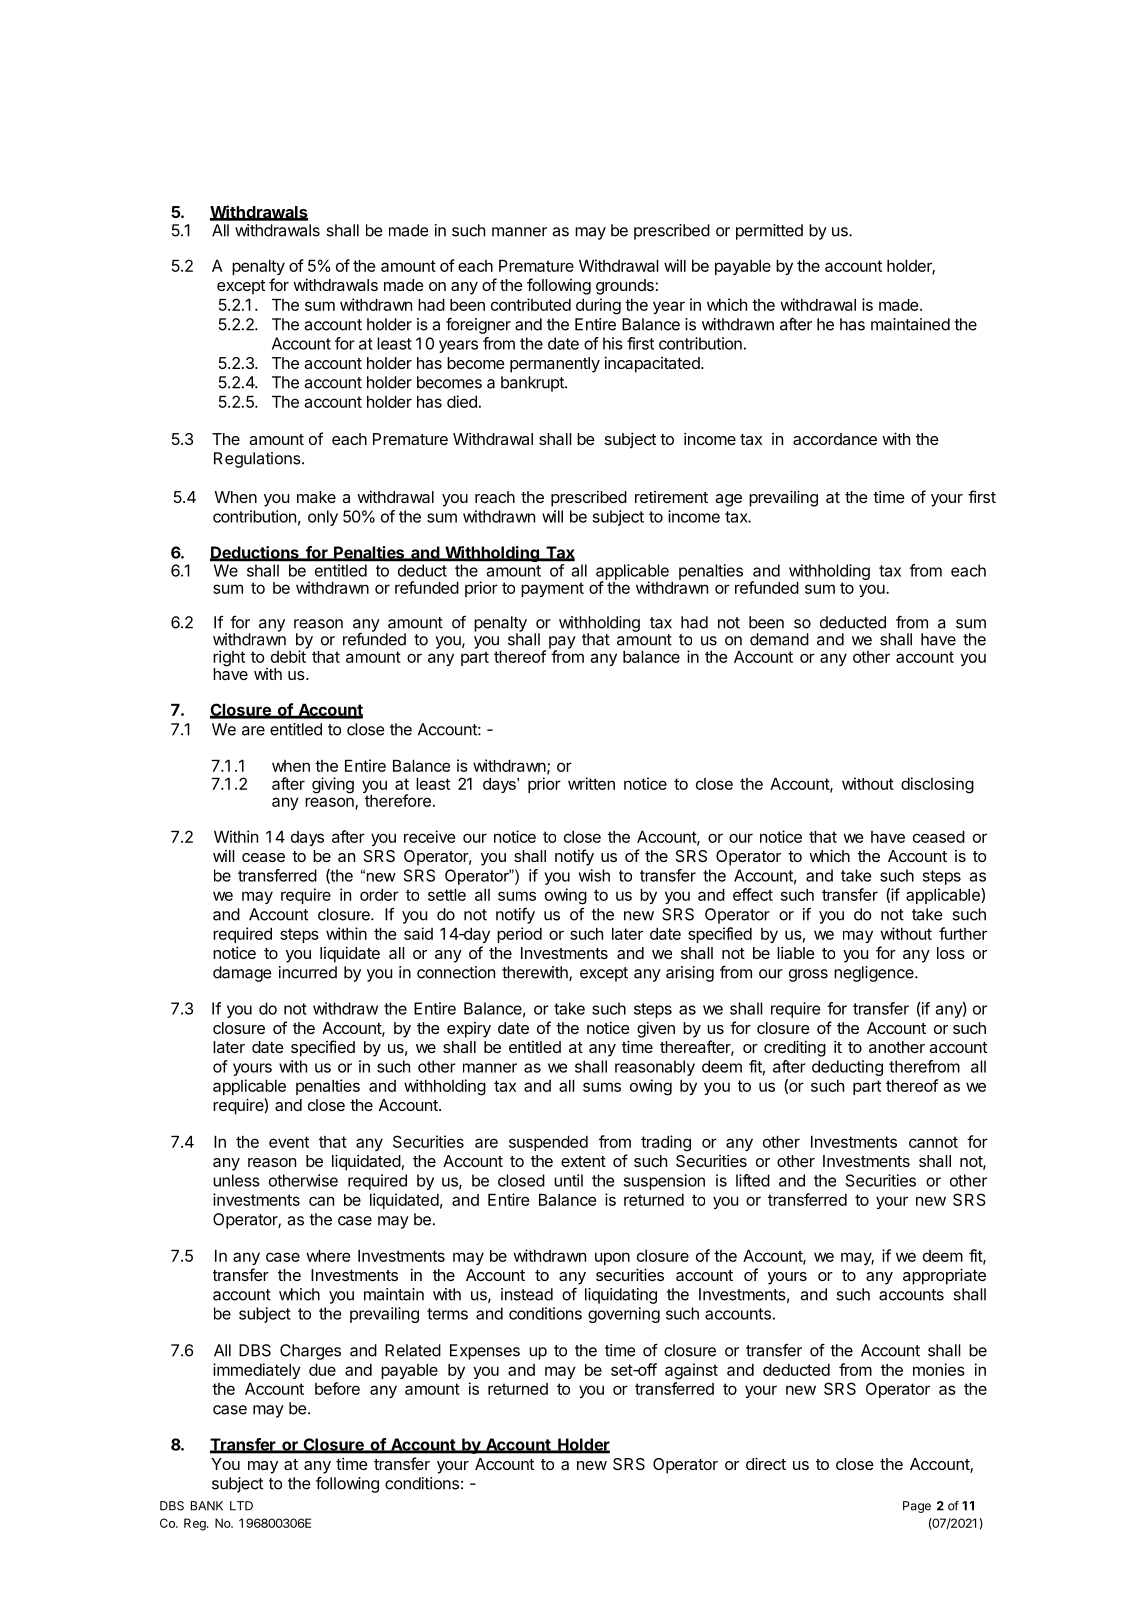 This image has width=1145, height=1621. What do you see at coordinates (241, 1506) in the image?
I see `LTD` at bounding box center [241, 1506].
